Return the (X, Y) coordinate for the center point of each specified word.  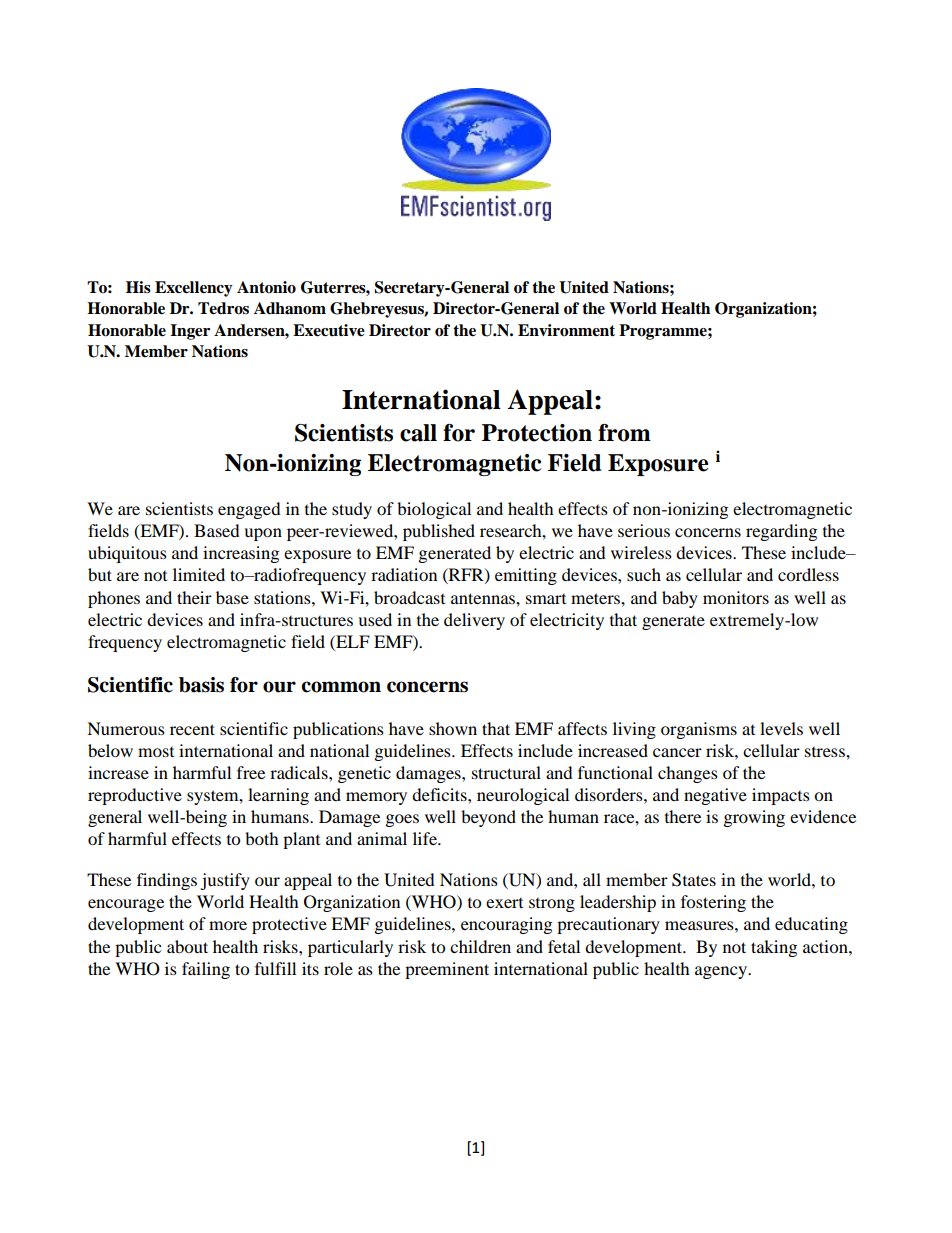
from (624, 433)
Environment (566, 330)
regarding (781, 532)
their (194, 597)
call (418, 433)
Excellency (194, 289)
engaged (249, 510)
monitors (736, 597)
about (187, 946)
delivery (474, 621)
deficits (440, 794)
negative (715, 796)
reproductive (135, 796)
